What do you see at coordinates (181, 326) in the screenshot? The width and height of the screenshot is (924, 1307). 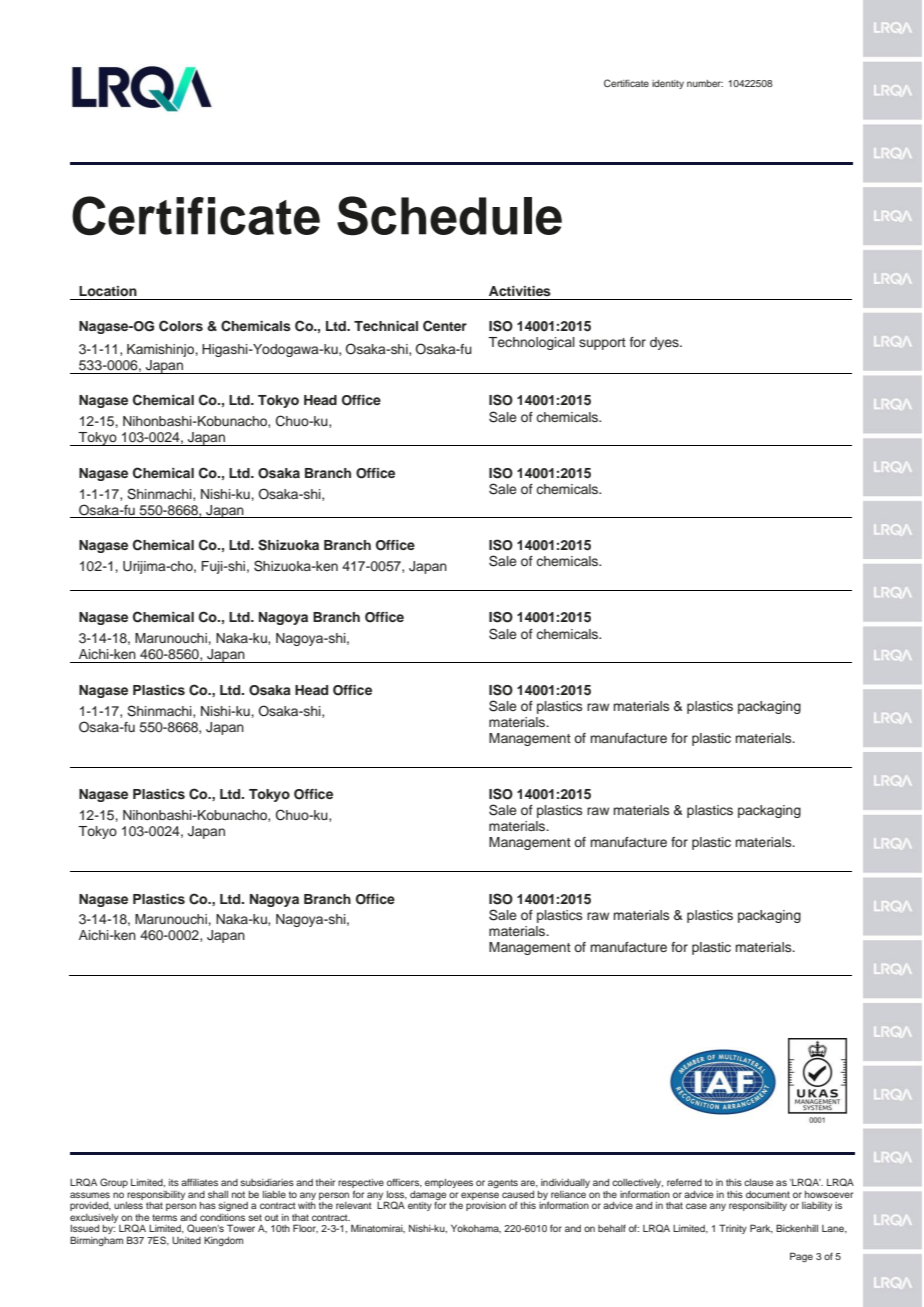 I see `Colors` at bounding box center [181, 326].
